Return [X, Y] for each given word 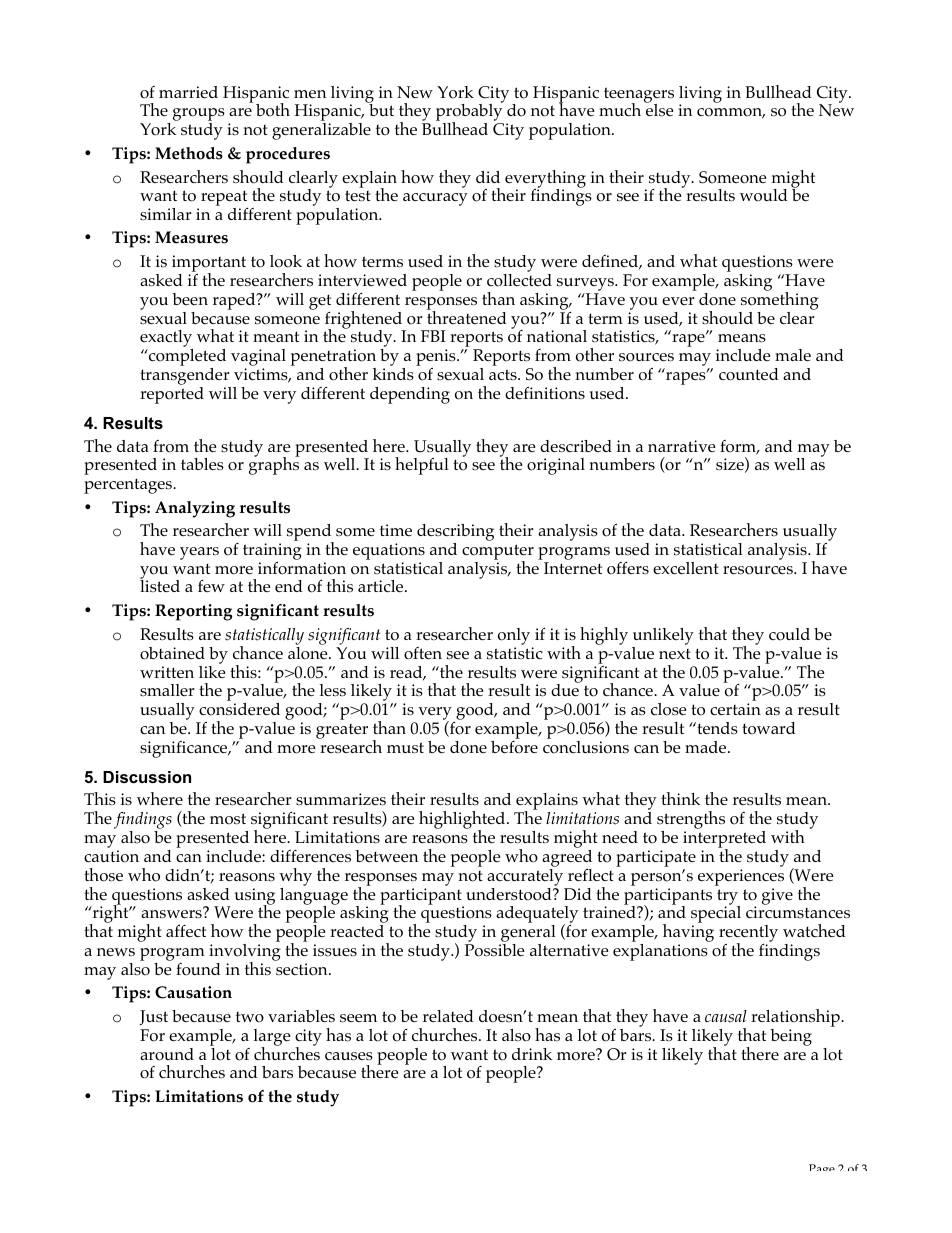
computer [498, 553]
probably [470, 113]
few [211, 586]
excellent [686, 568]
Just [154, 1017]
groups [199, 116]
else [659, 109]
